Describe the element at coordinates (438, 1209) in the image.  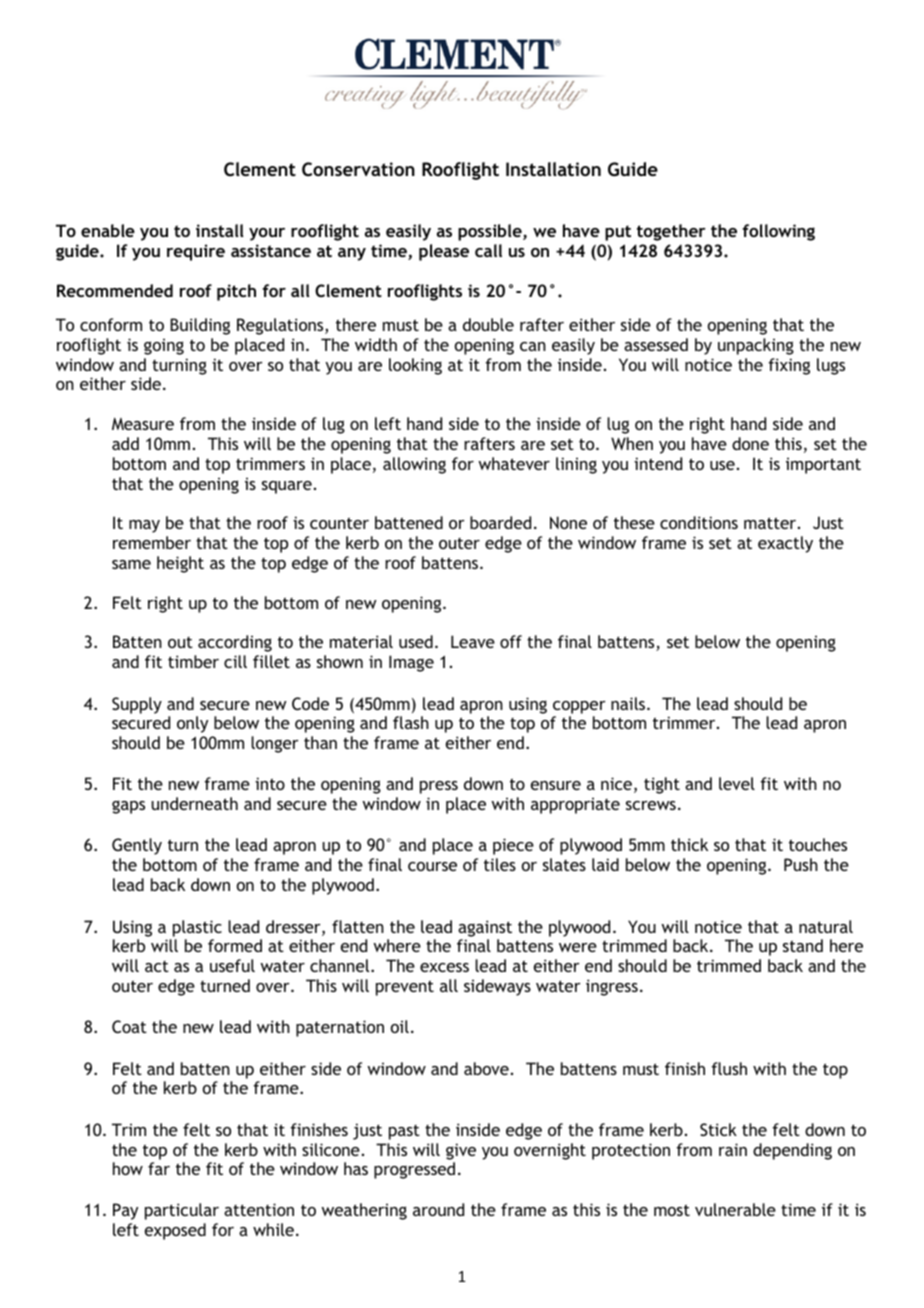
I see `around` at that location.
